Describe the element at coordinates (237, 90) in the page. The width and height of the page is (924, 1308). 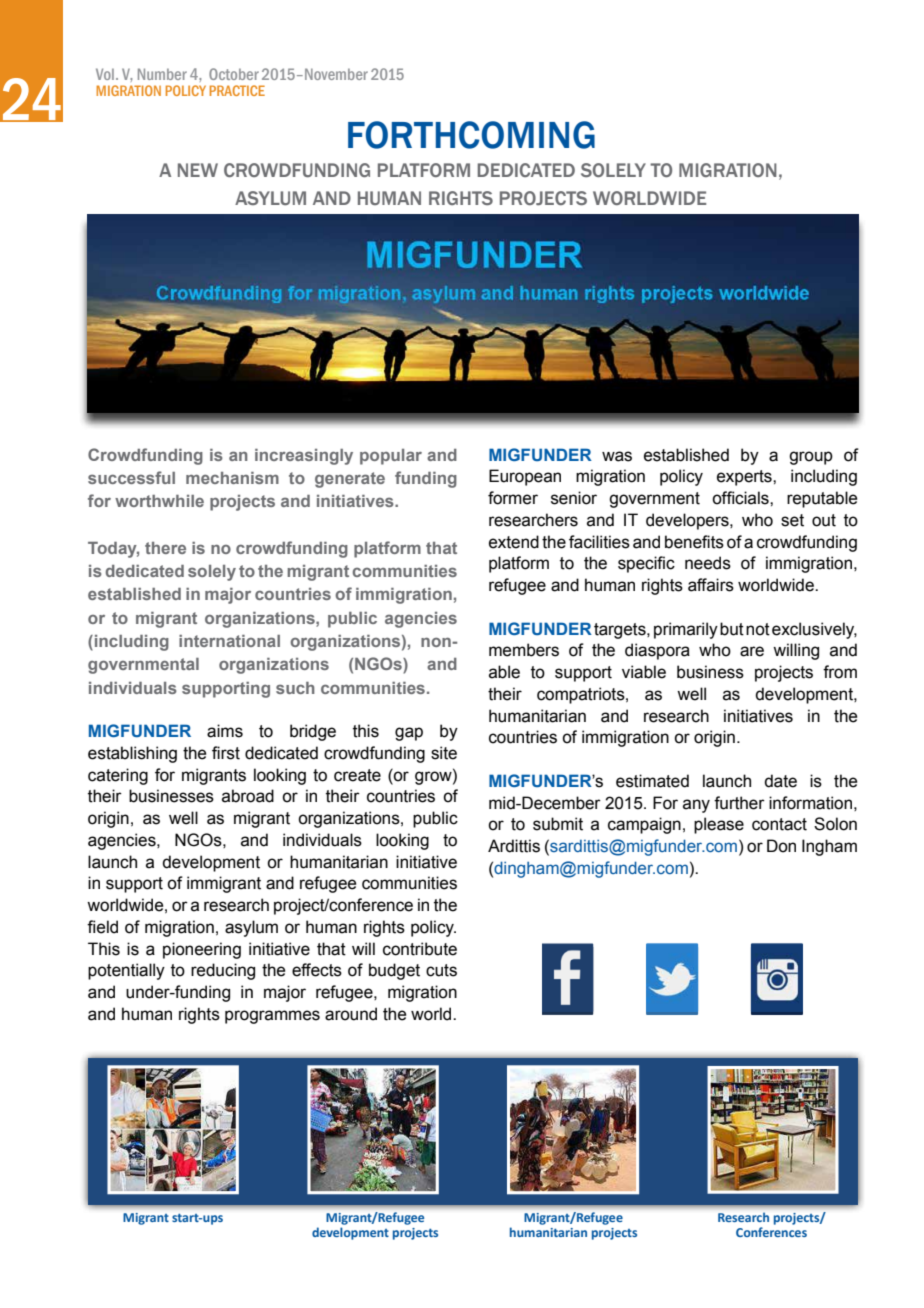
I see `PRACTICE` at that location.
